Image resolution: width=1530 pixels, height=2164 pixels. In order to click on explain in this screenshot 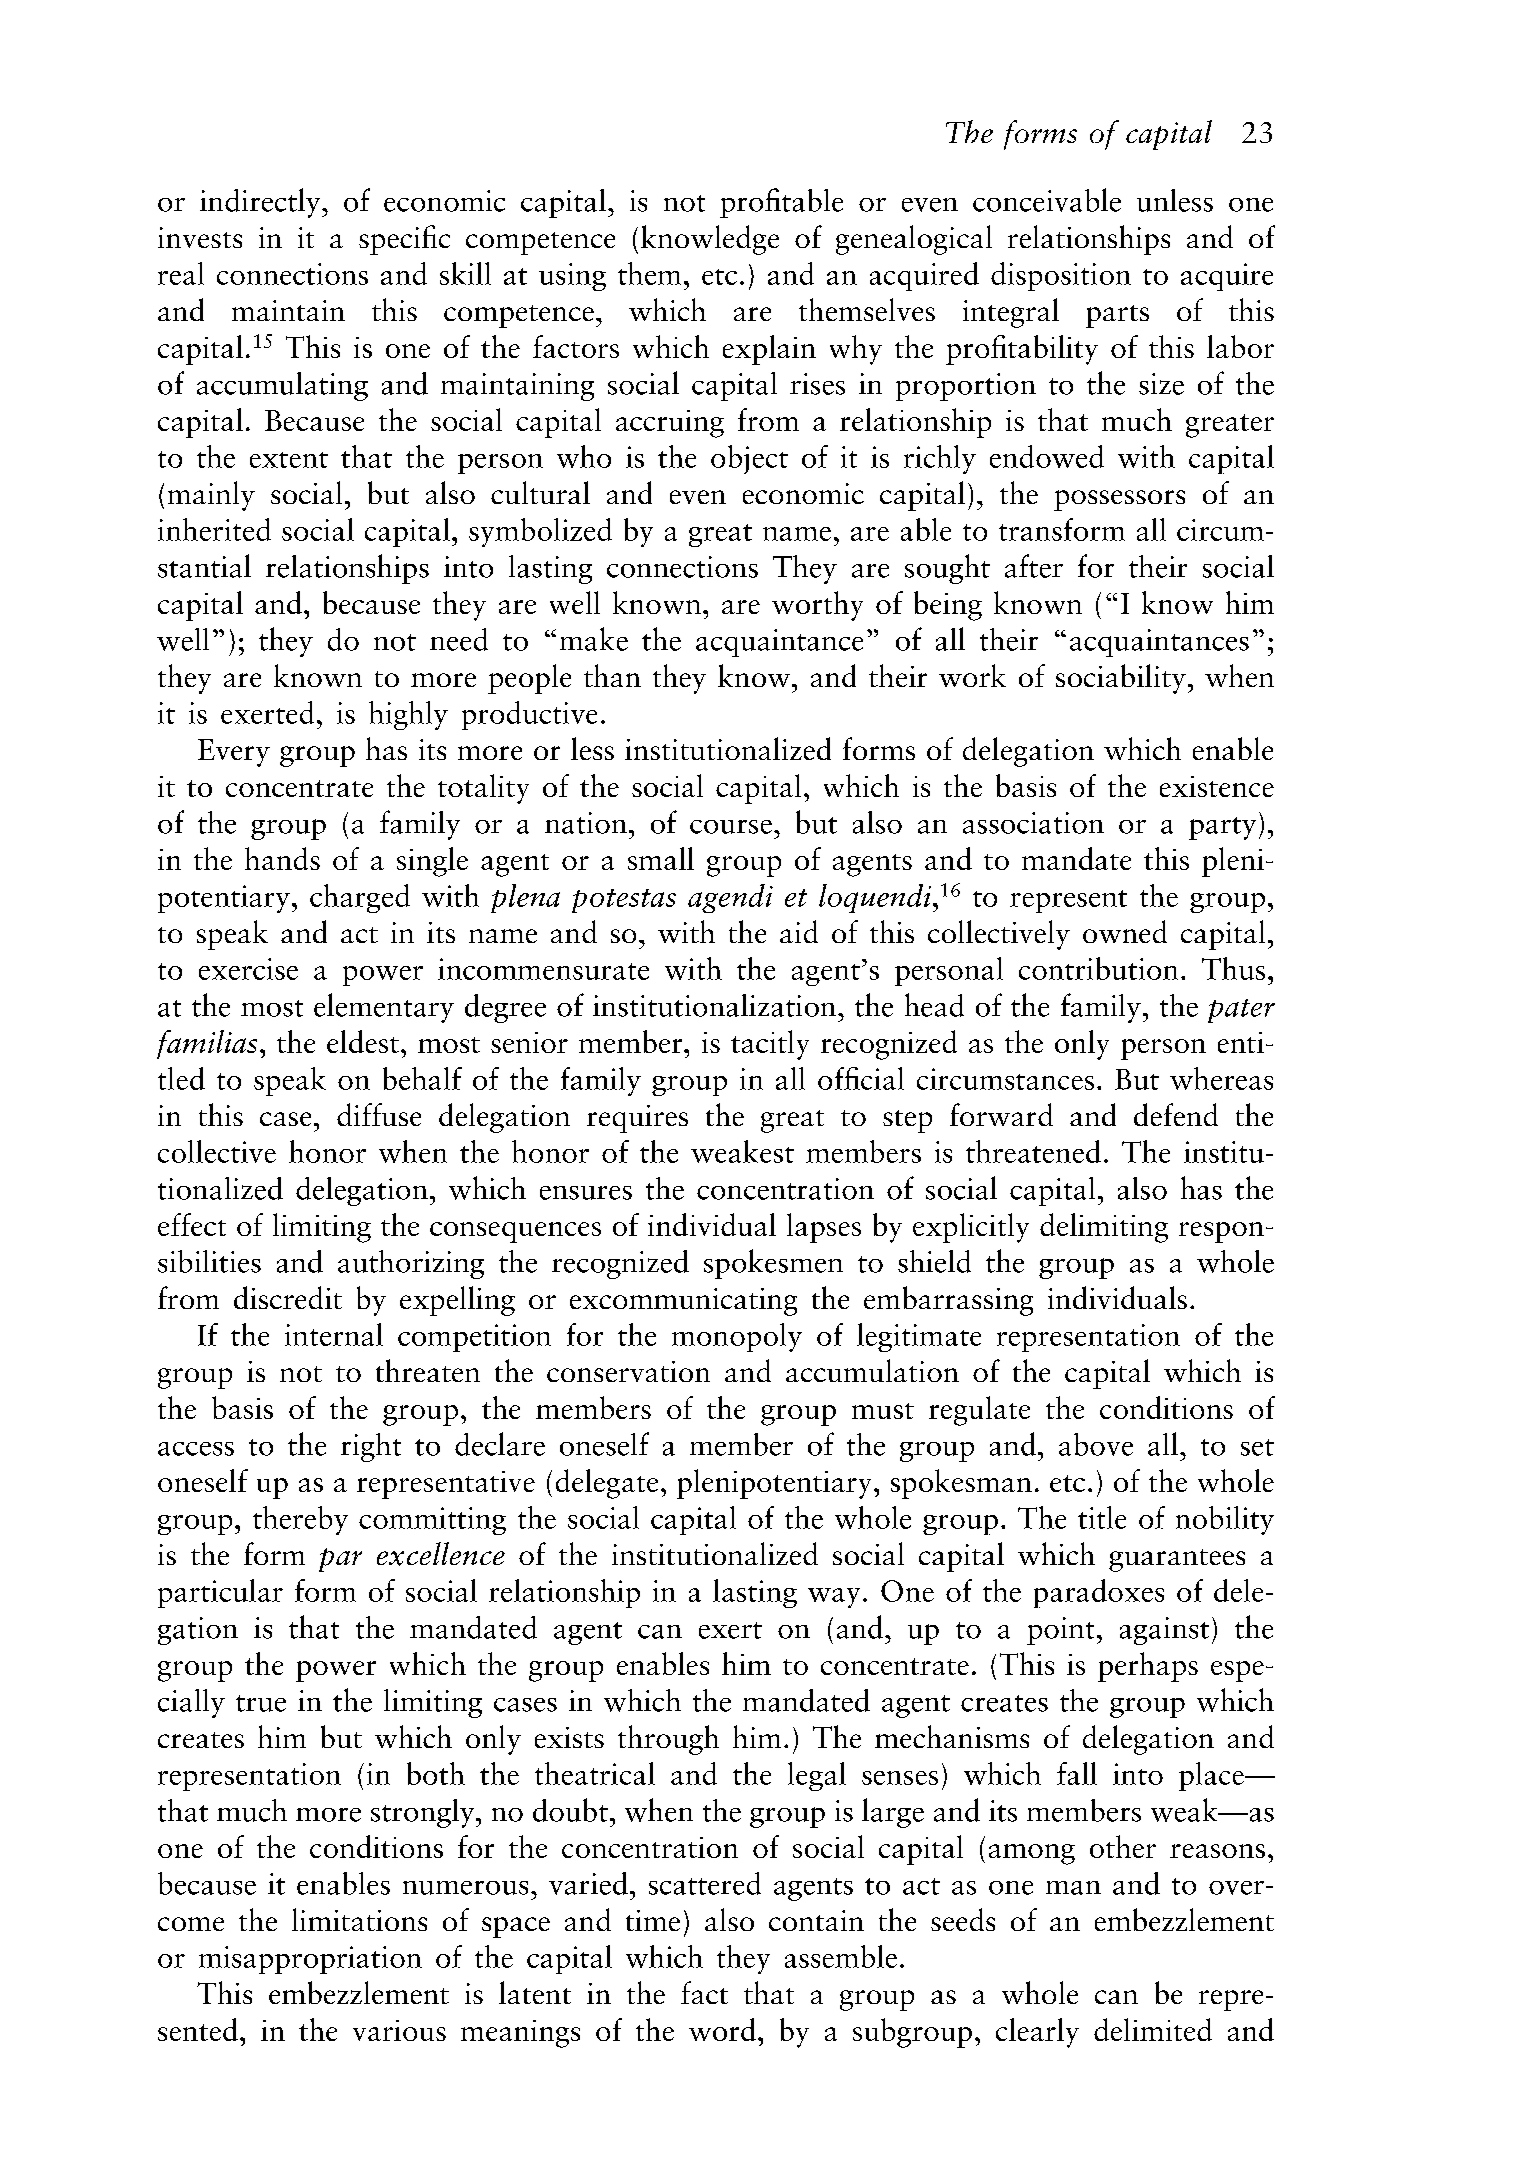, I will do `click(769, 350)`.
